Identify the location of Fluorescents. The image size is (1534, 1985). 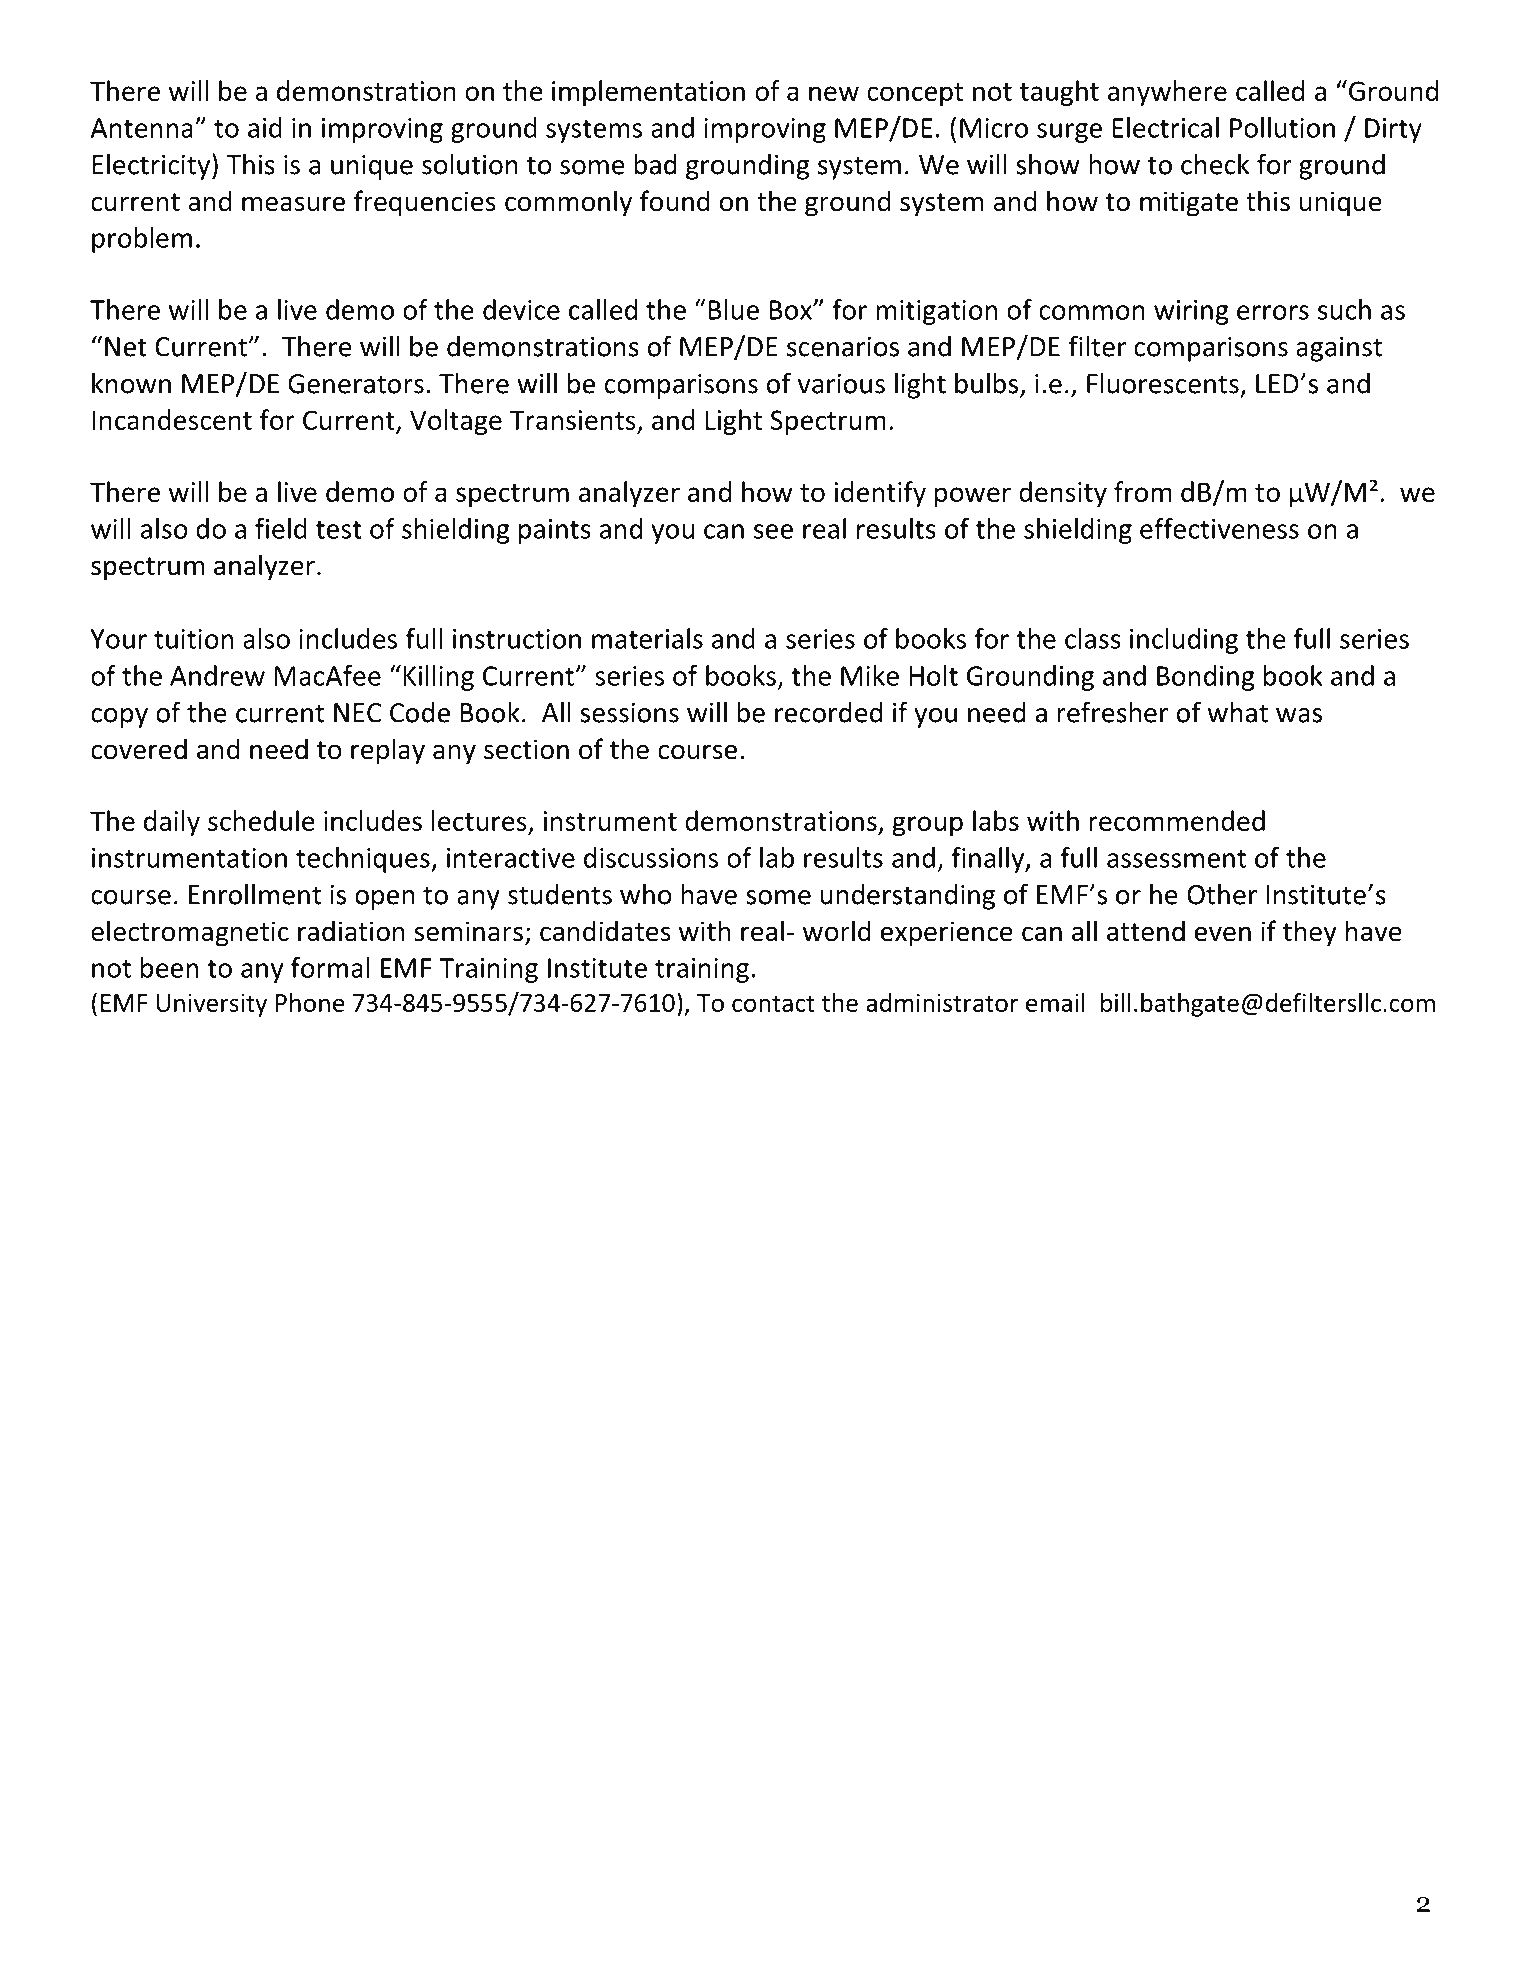
(1163, 383).
